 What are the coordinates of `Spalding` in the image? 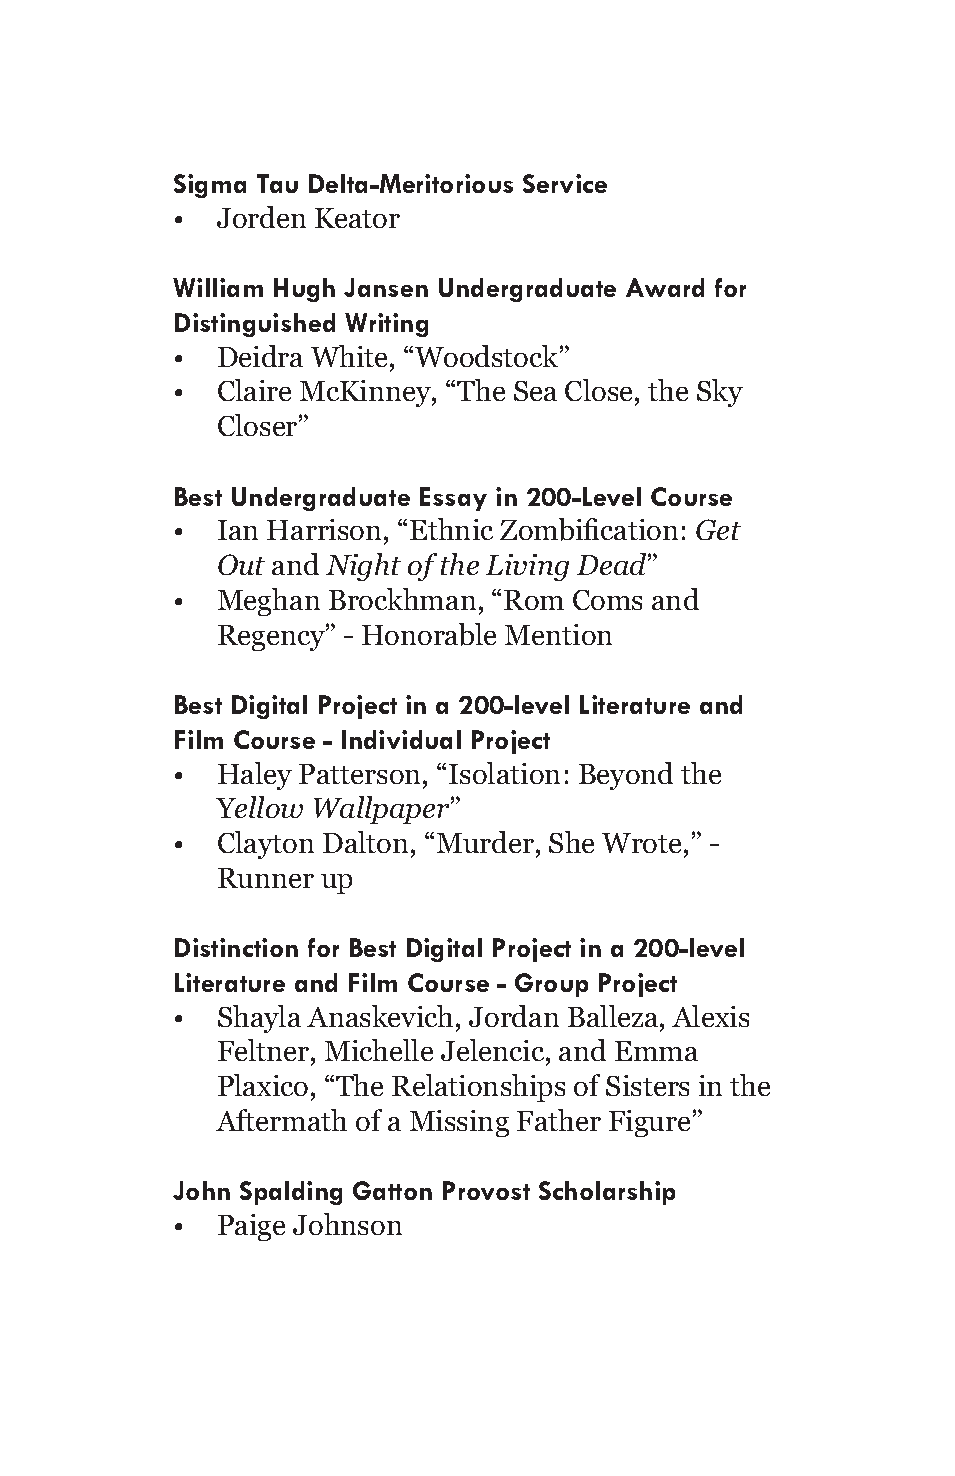 It's located at (291, 1193).
